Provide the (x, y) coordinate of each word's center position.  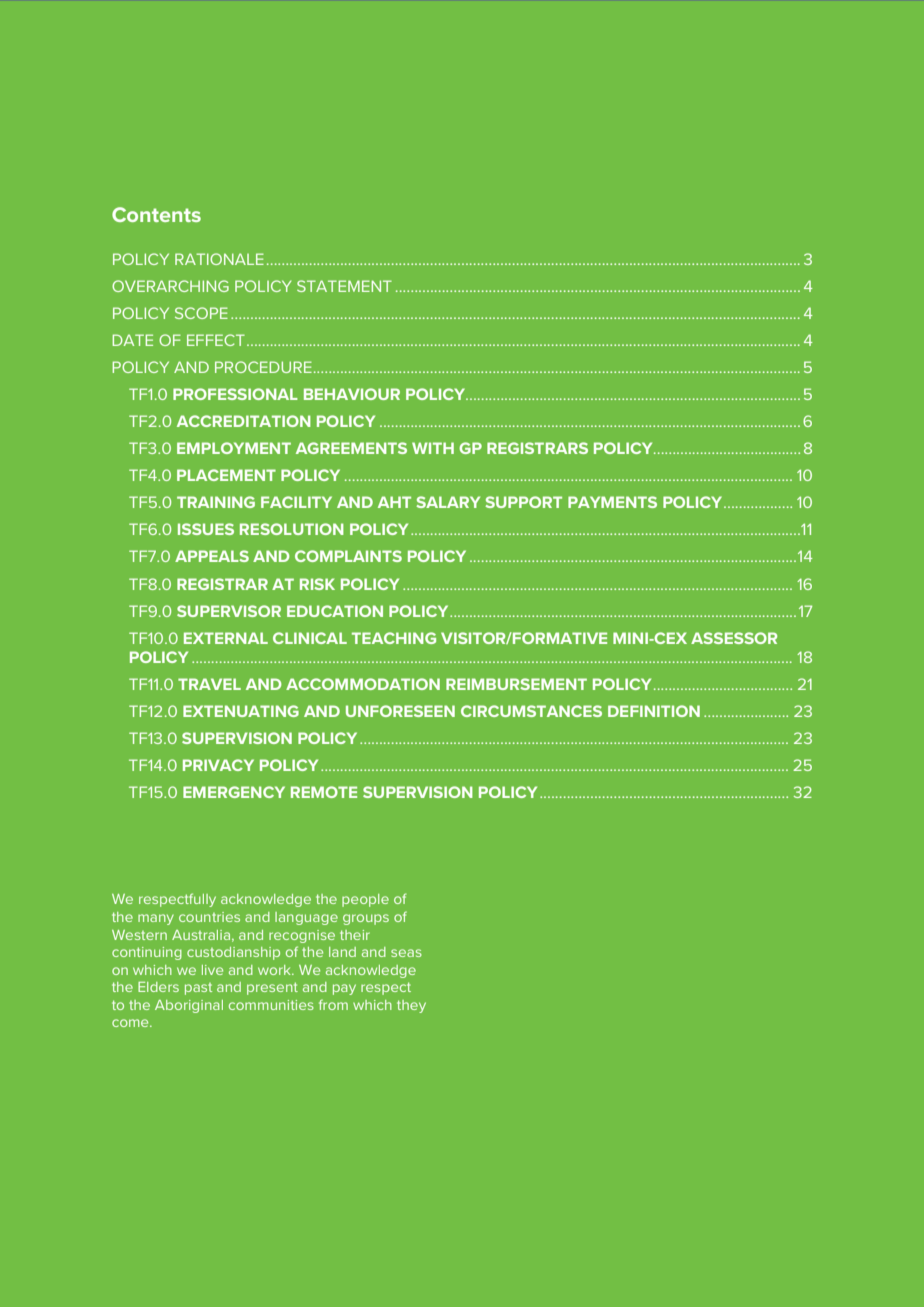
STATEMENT (344, 286)
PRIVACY (218, 765)
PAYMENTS (612, 502)
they (411, 1006)
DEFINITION (654, 711)
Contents (156, 214)
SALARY (448, 502)
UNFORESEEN (400, 711)
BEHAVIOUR (352, 394)
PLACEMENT (226, 475)
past (198, 989)
